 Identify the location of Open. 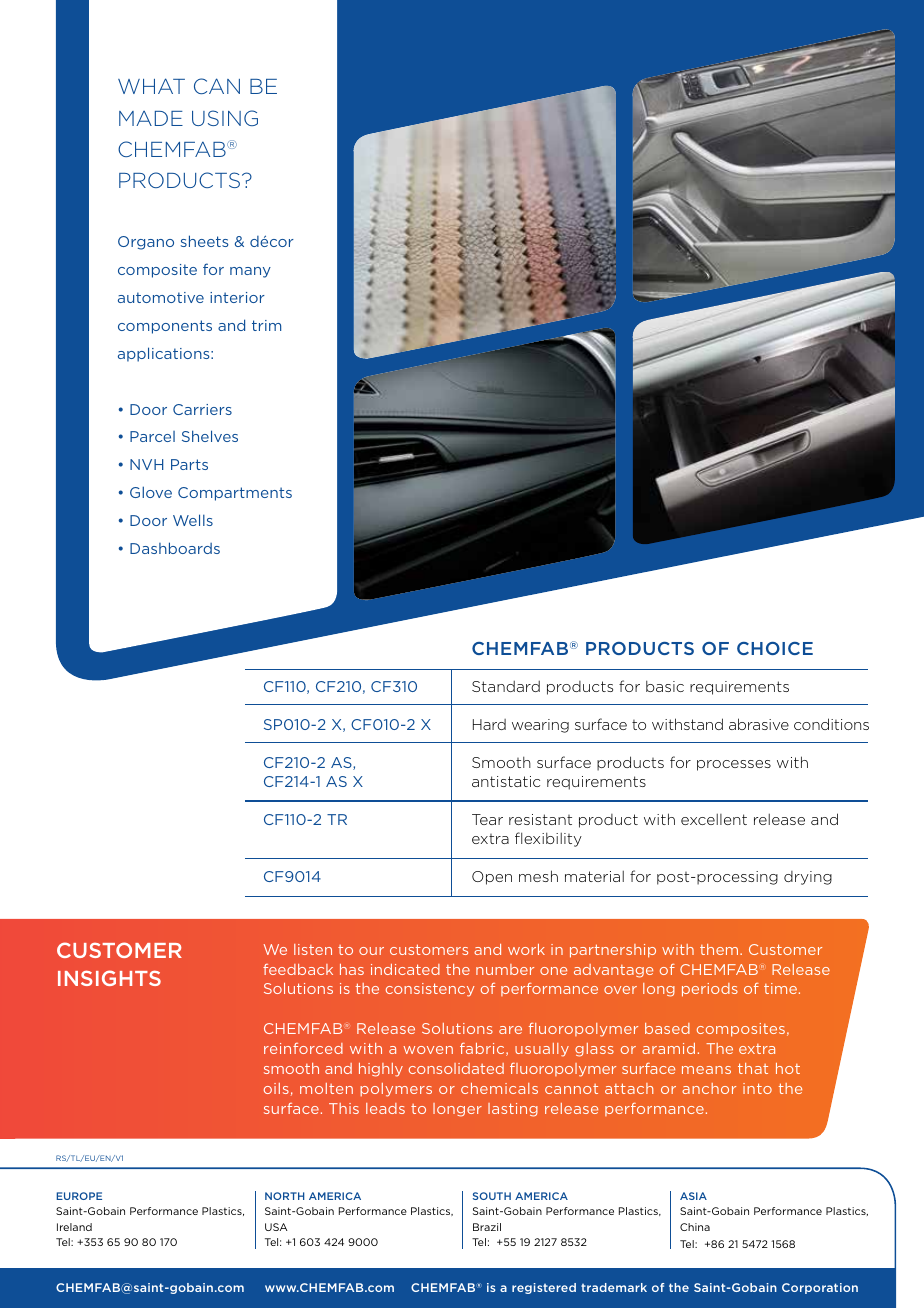
(492, 878).
